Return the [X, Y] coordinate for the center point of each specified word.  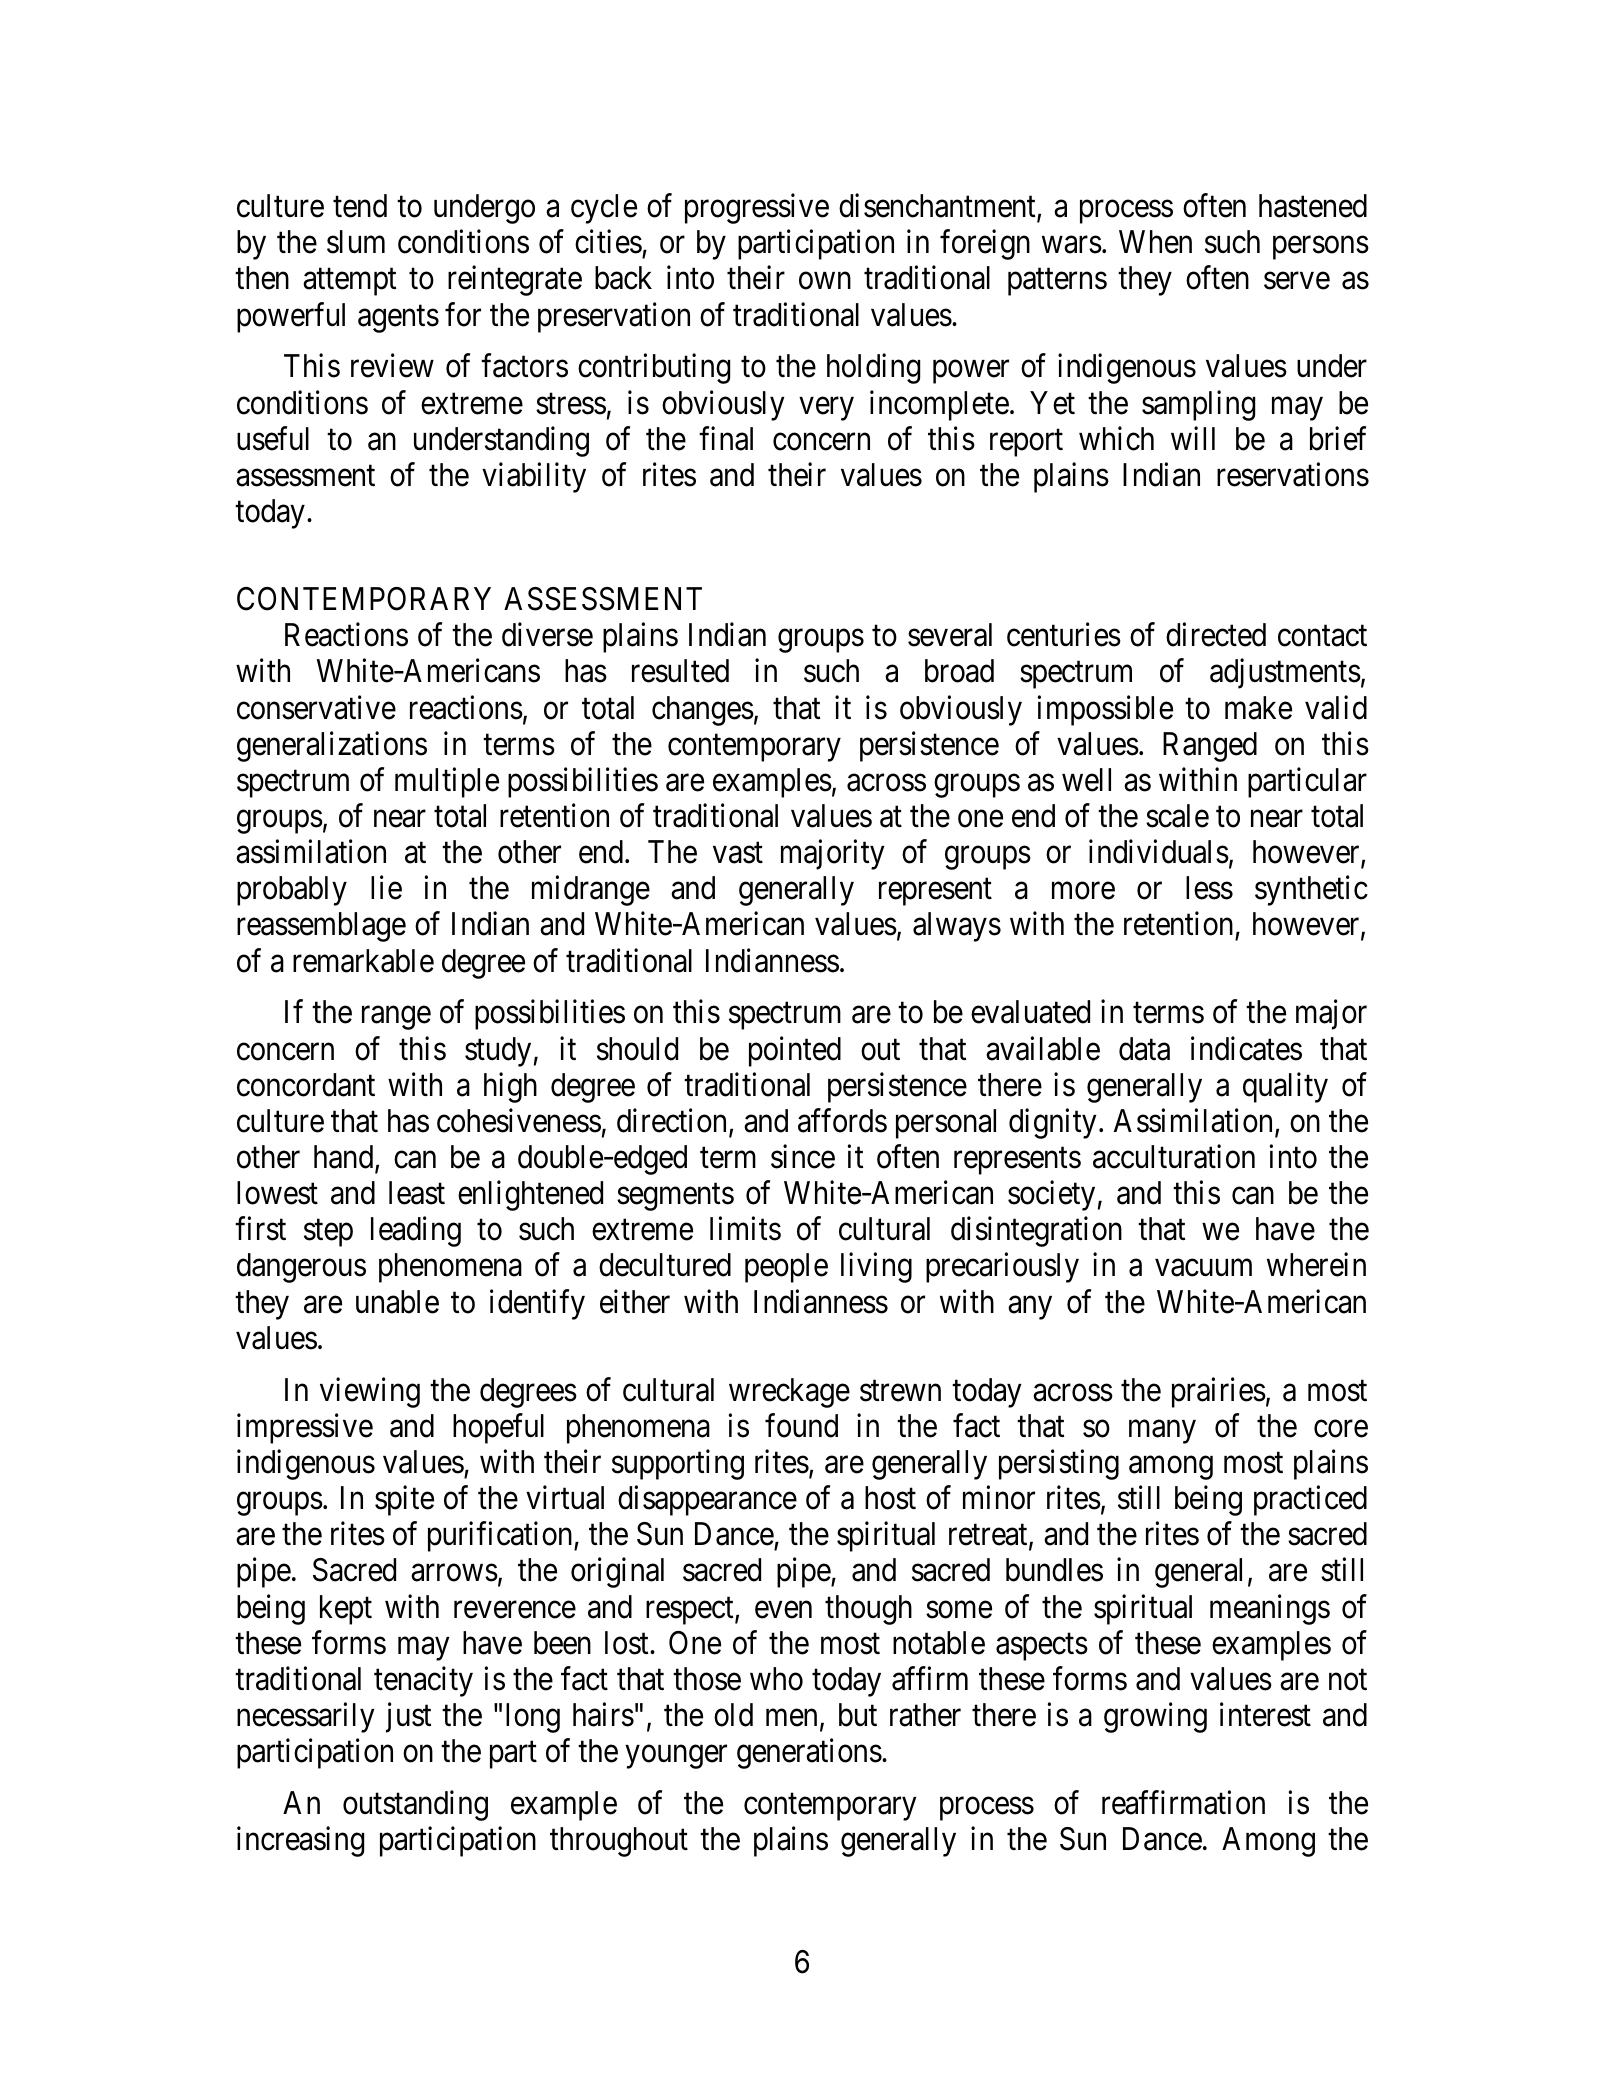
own [825, 281]
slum [356, 242]
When [1155, 242]
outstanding [415, 1806]
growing [1155, 1718]
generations [809, 1754]
